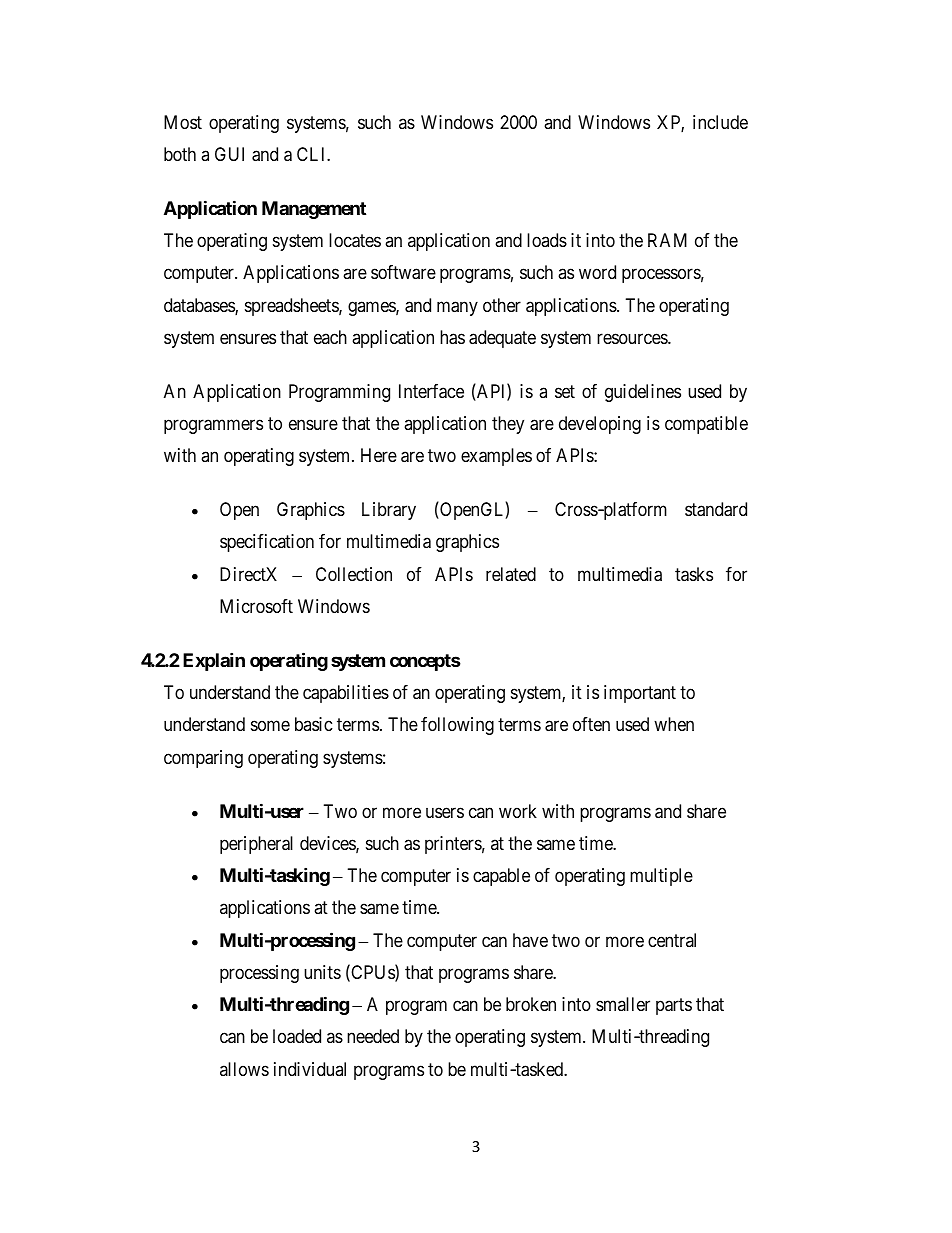 The width and height of the screenshot is (952, 1233). I want to click on related, so click(511, 574).
